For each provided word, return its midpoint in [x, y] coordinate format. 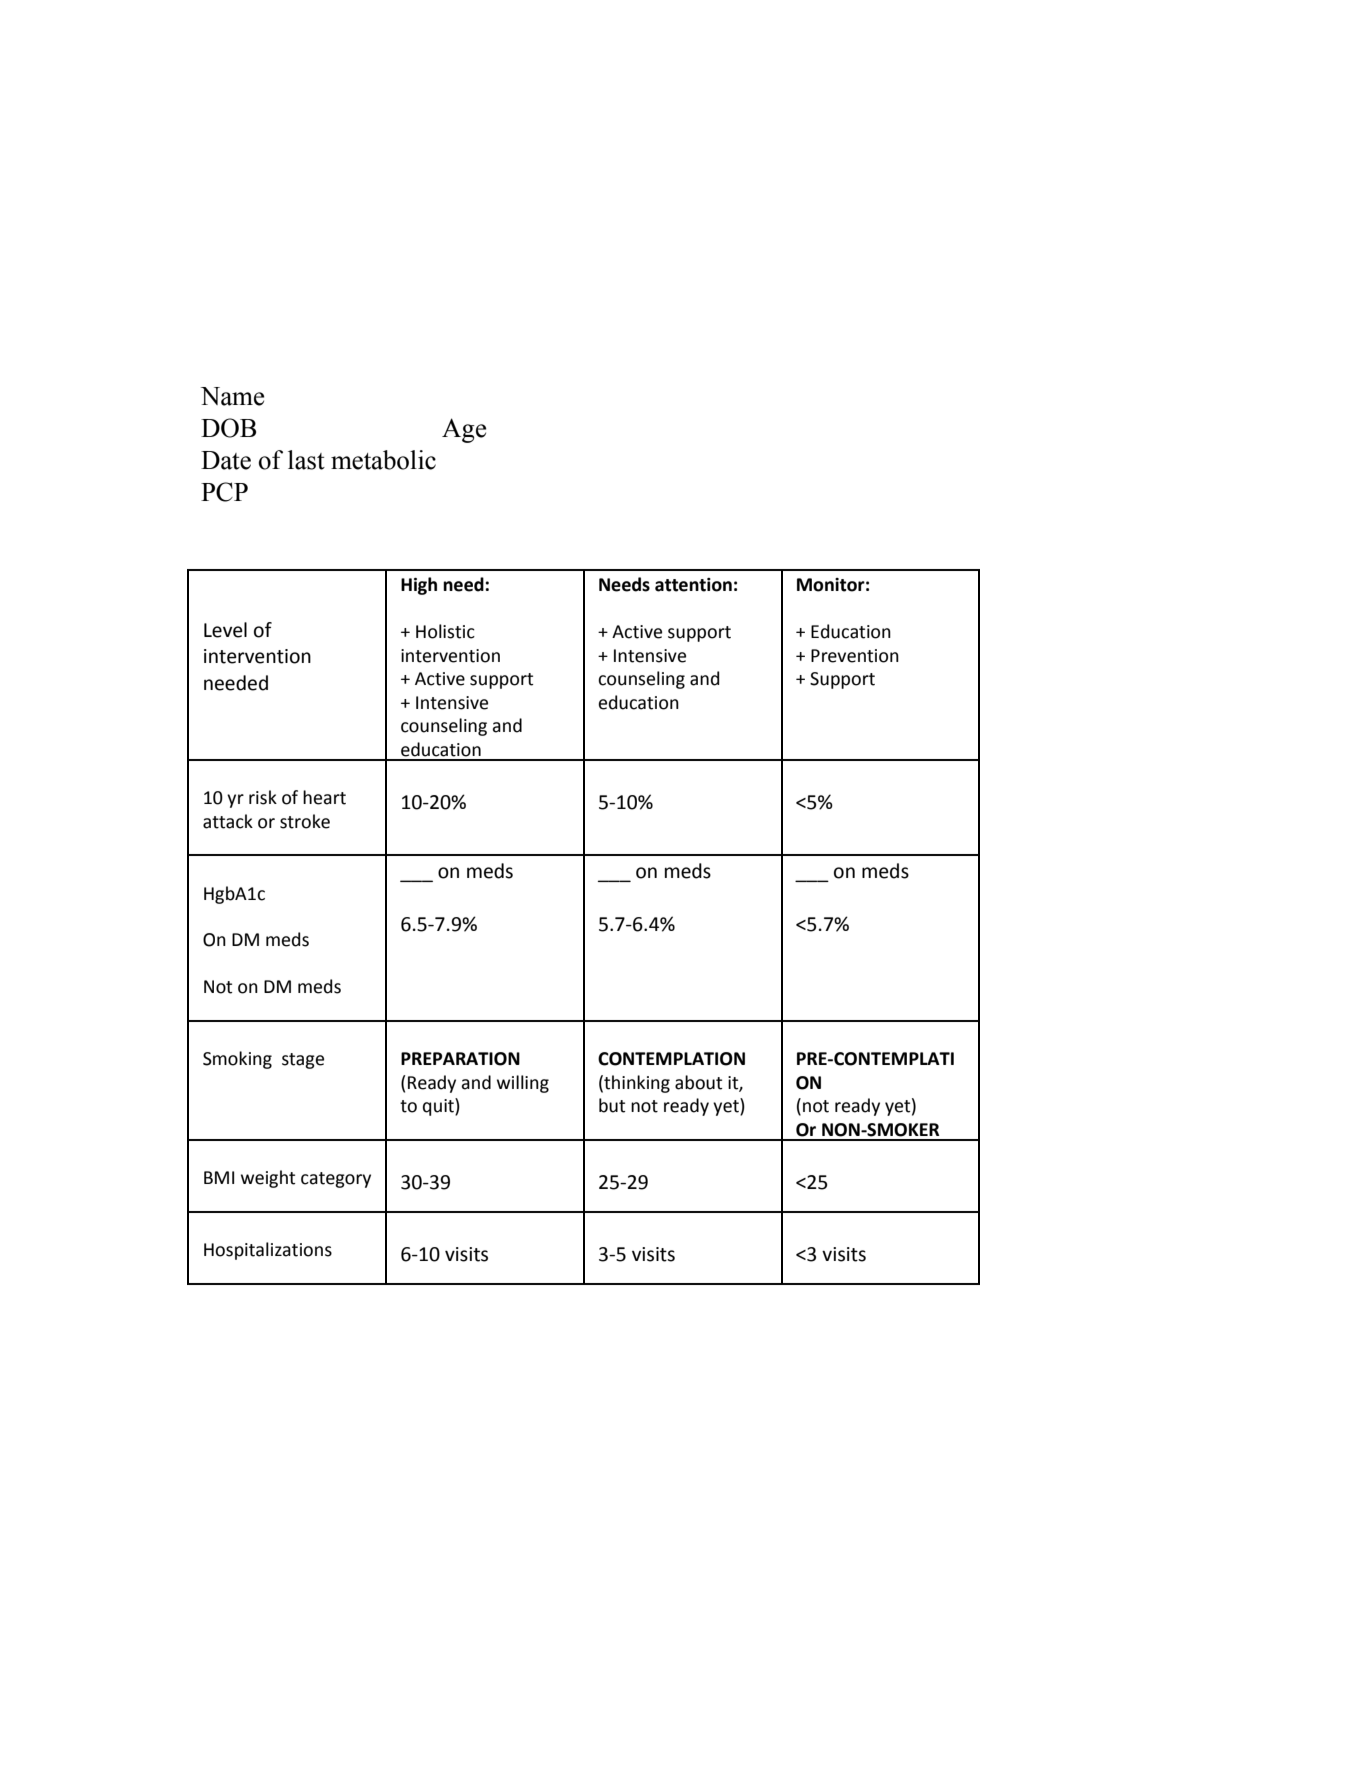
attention [693, 585]
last [306, 460]
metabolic [383, 460]
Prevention [855, 656]
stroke [305, 821]
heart [324, 797]
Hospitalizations [268, 1251]
